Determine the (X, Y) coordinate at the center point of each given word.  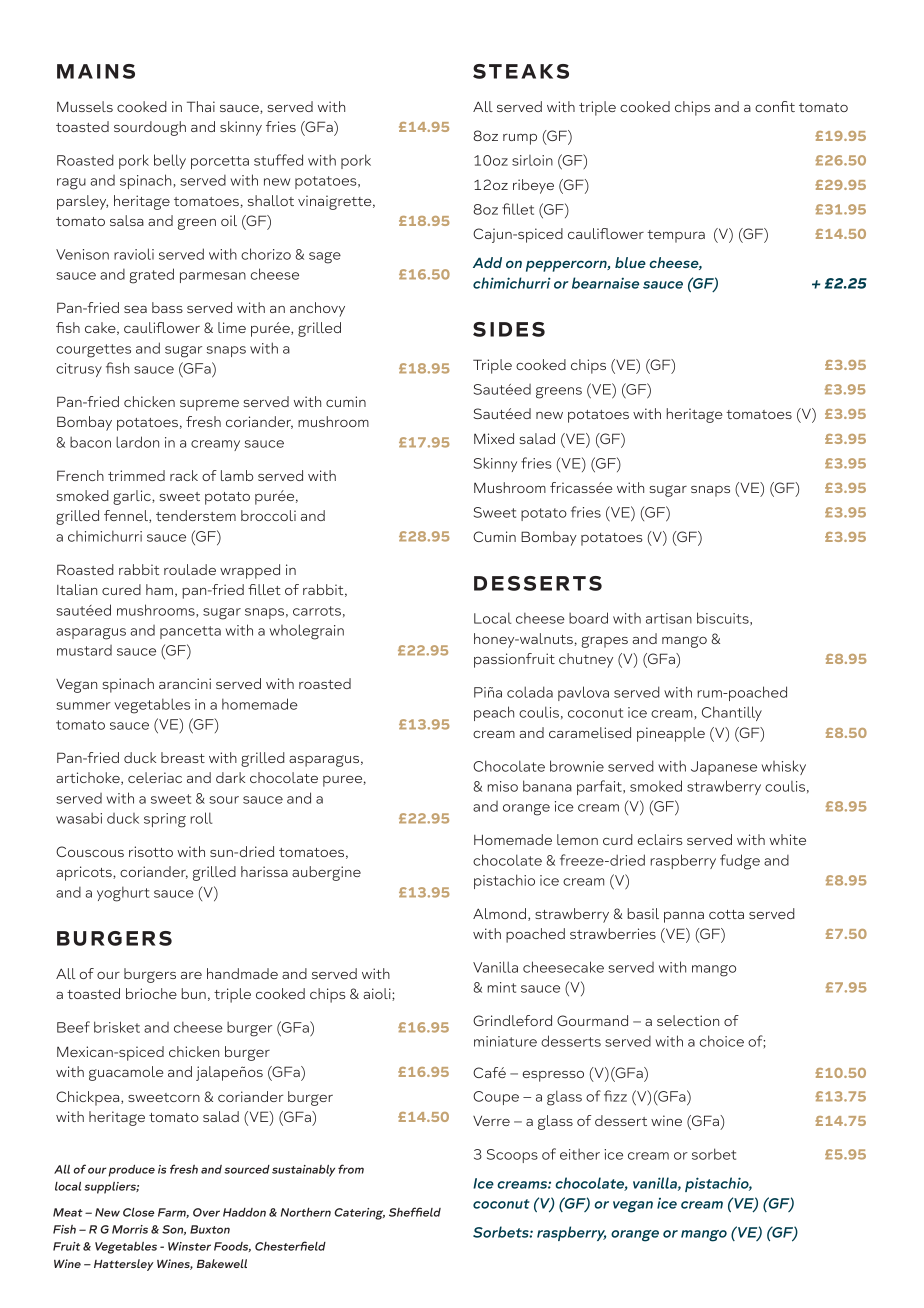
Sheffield (415, 1212)
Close (138, 1212)
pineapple (671, 734)
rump (520, 139)
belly (170, 161)
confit (775, 106)
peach (494, 713)
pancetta (190, 632)
